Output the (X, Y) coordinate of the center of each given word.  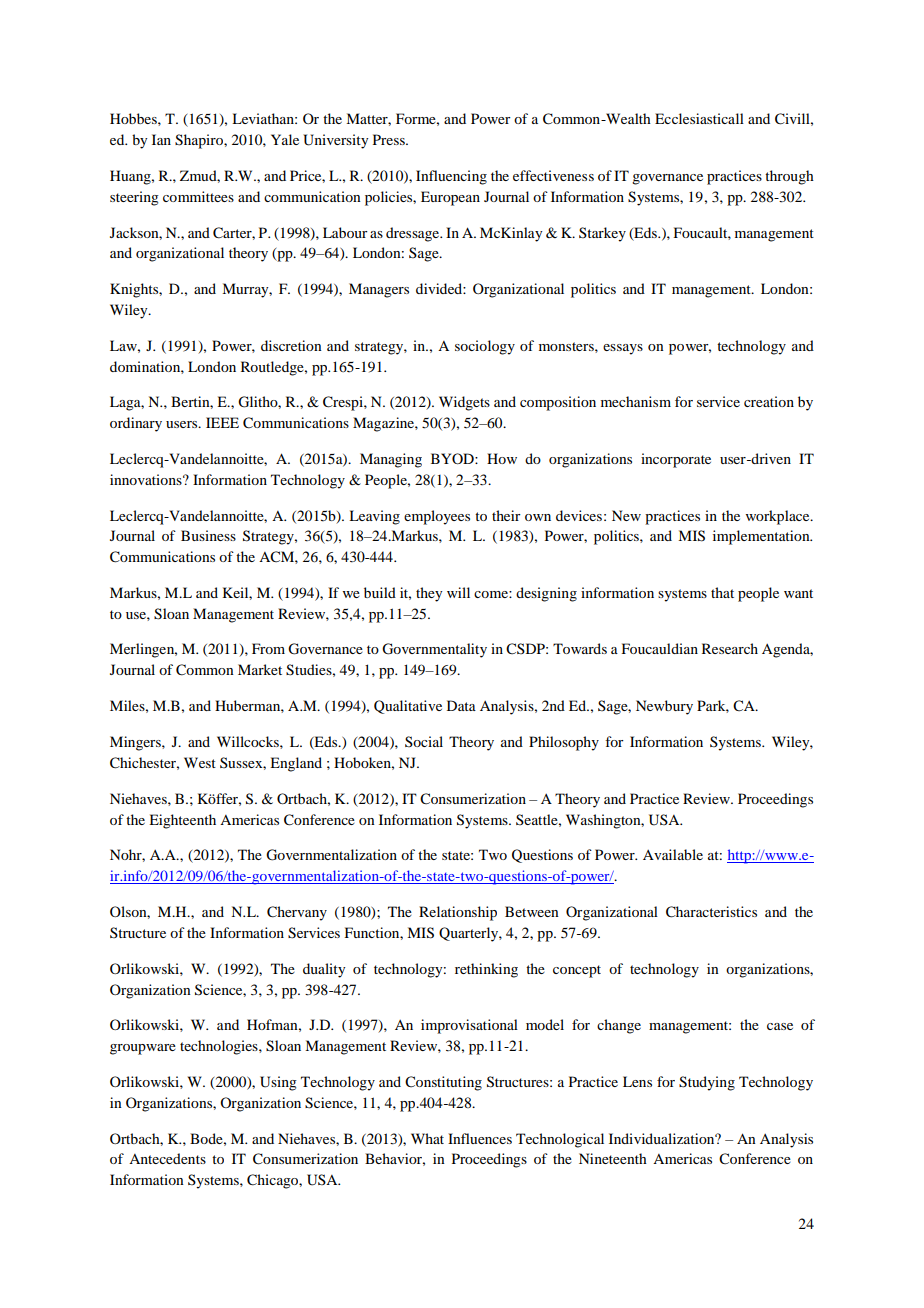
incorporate (676, 460)
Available (673, 854)
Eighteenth (182, 821)
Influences (480, 1138)
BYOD (453, 458)
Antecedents (167, 1158)
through (789, 177)
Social (424, 741)
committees (198, 196)
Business (208, 535)
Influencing (451, 177)
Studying (707, 1083)
